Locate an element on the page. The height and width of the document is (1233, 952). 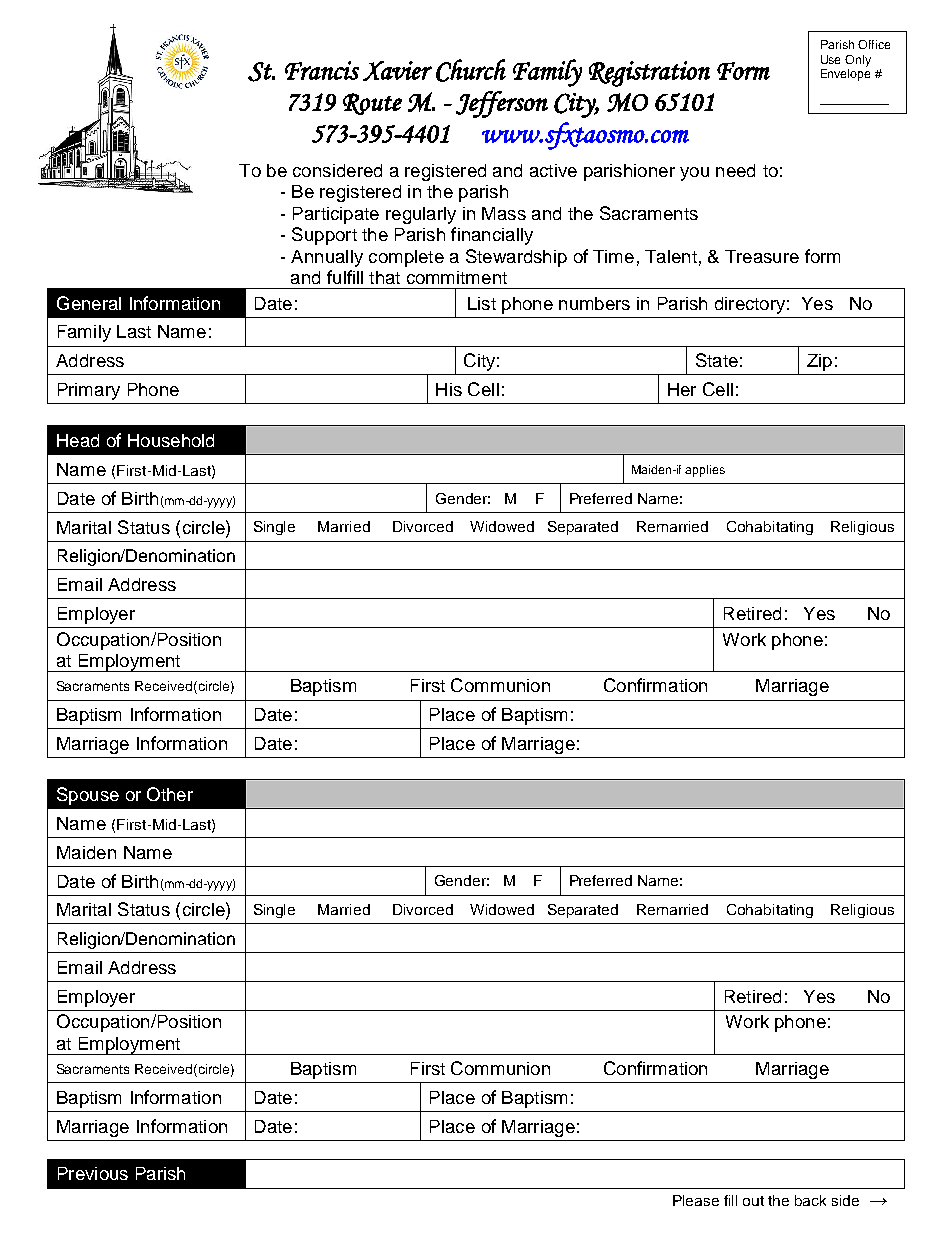
Zip is located at coordinates (819, 362).
